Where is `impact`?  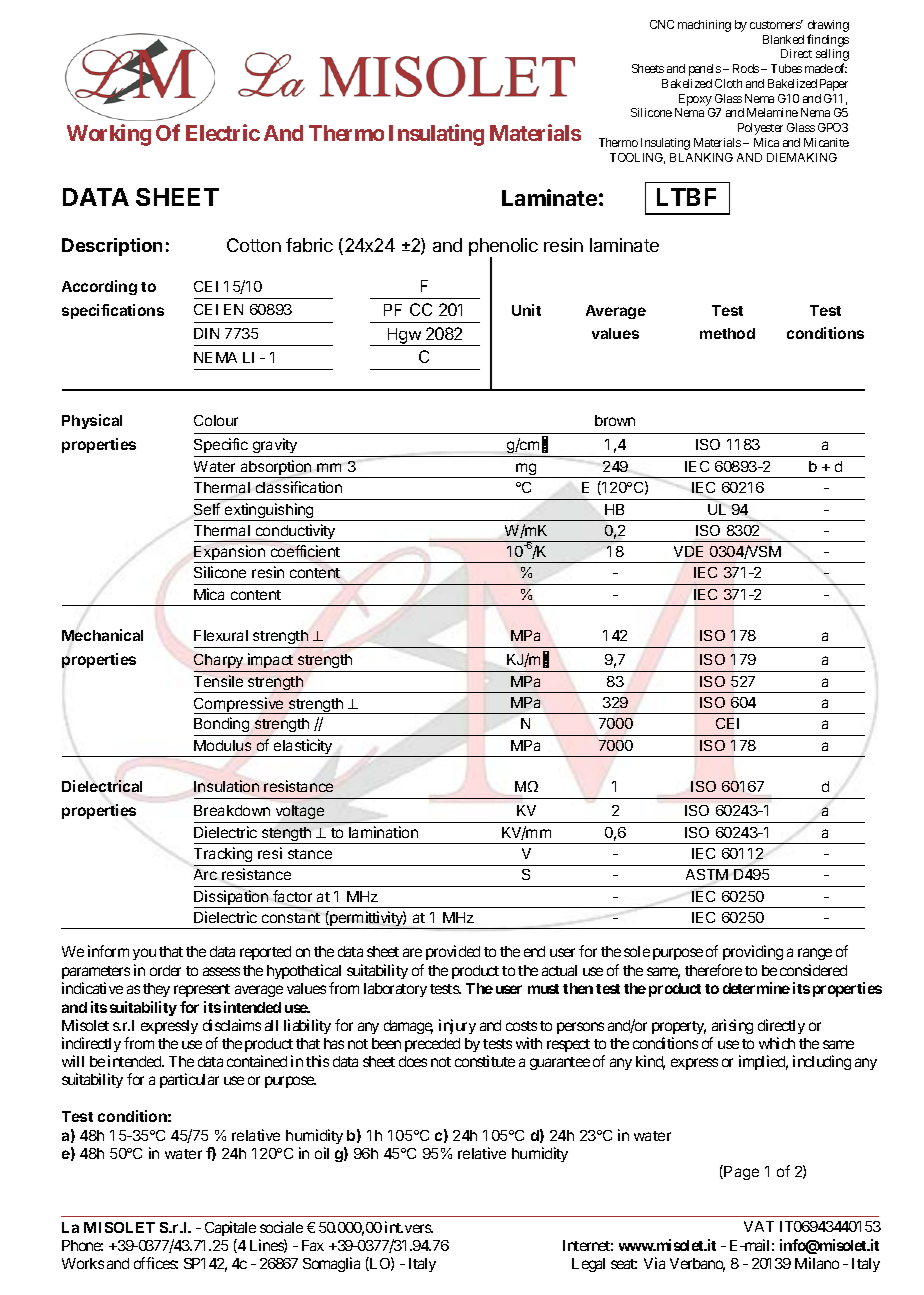
impact is located at coordinates (270, 660).
